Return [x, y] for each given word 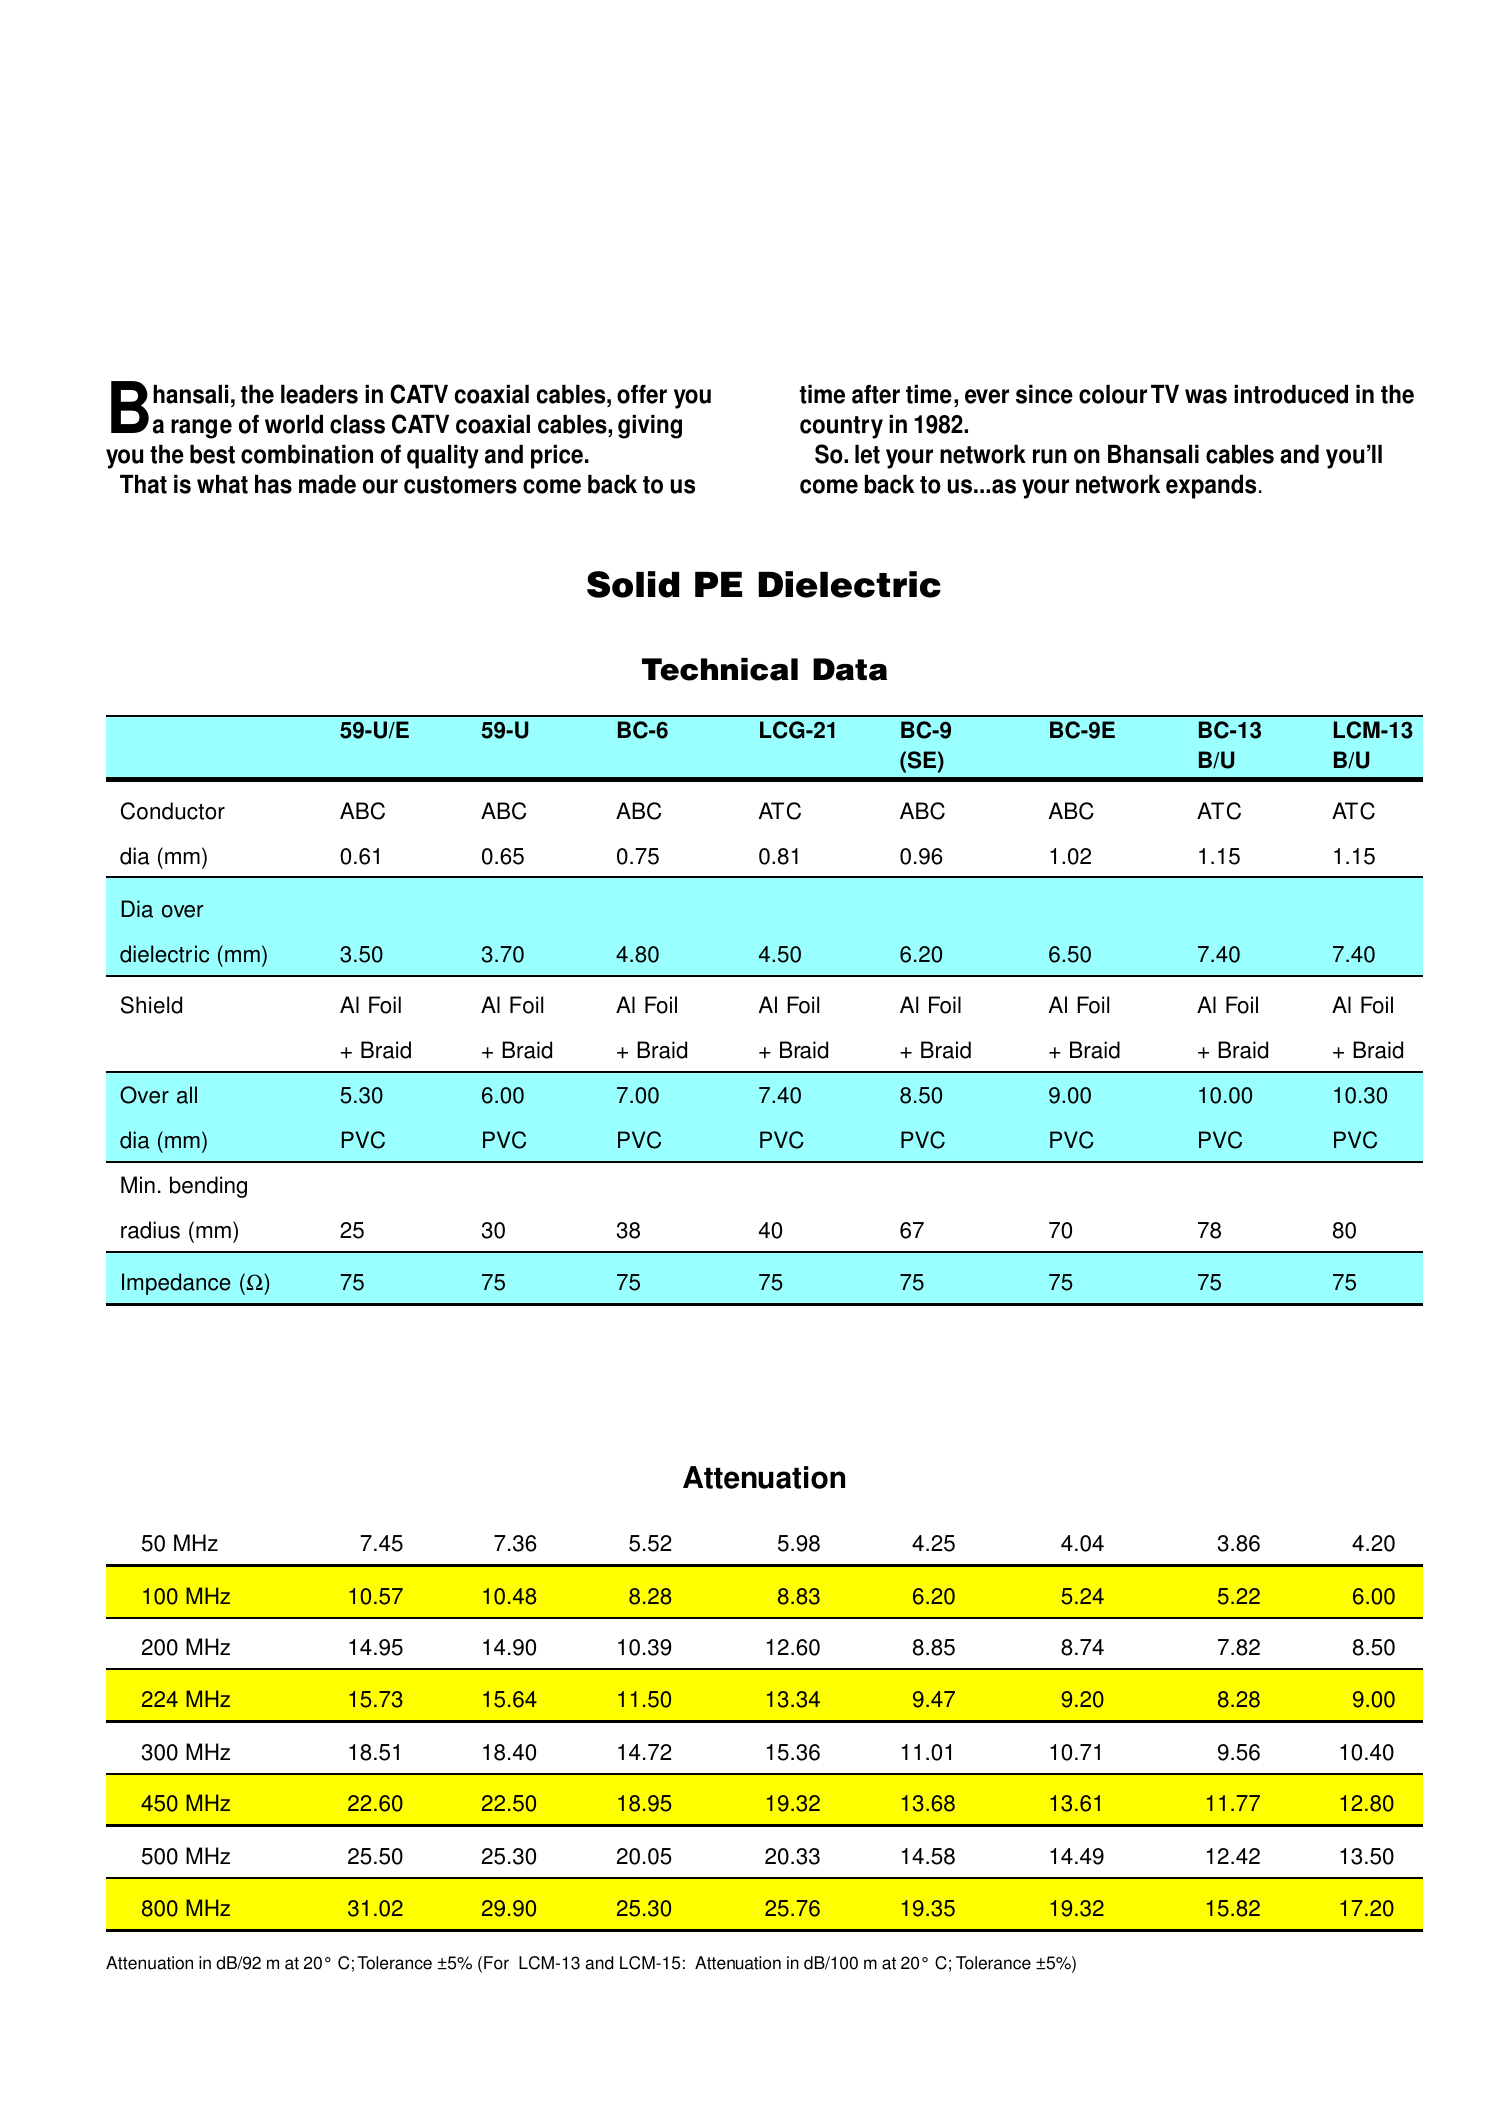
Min [138, 1184]
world [294, 424]
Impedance [176, 1284]
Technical [720, 669]
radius [150, 1230]
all [187, 1095]
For [496, 1963]
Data [850, 669]
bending [208, 1187]
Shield [151, 1005]
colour [1113, 394]
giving [650, 426]
